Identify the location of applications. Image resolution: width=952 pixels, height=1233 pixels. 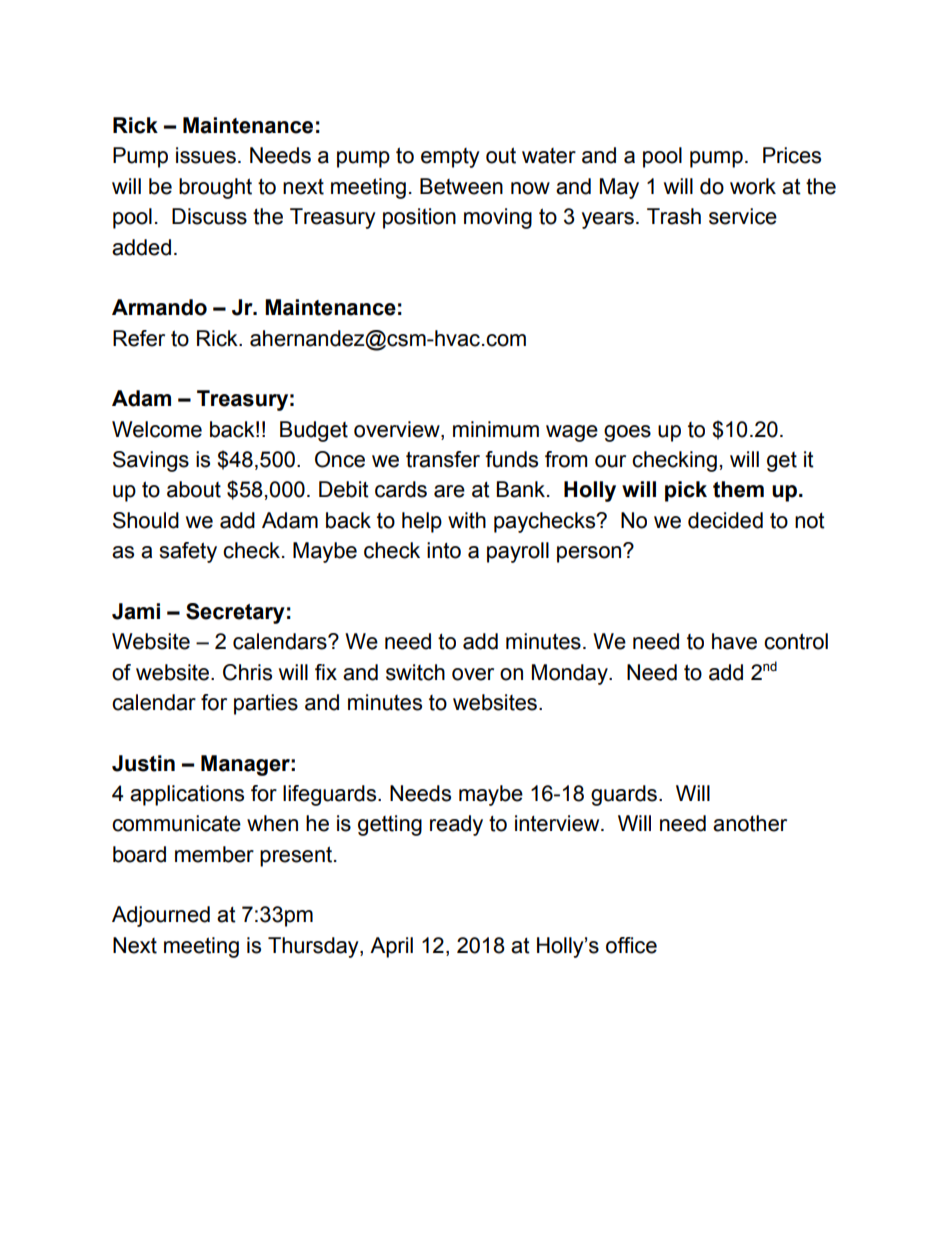
(187, 795).
